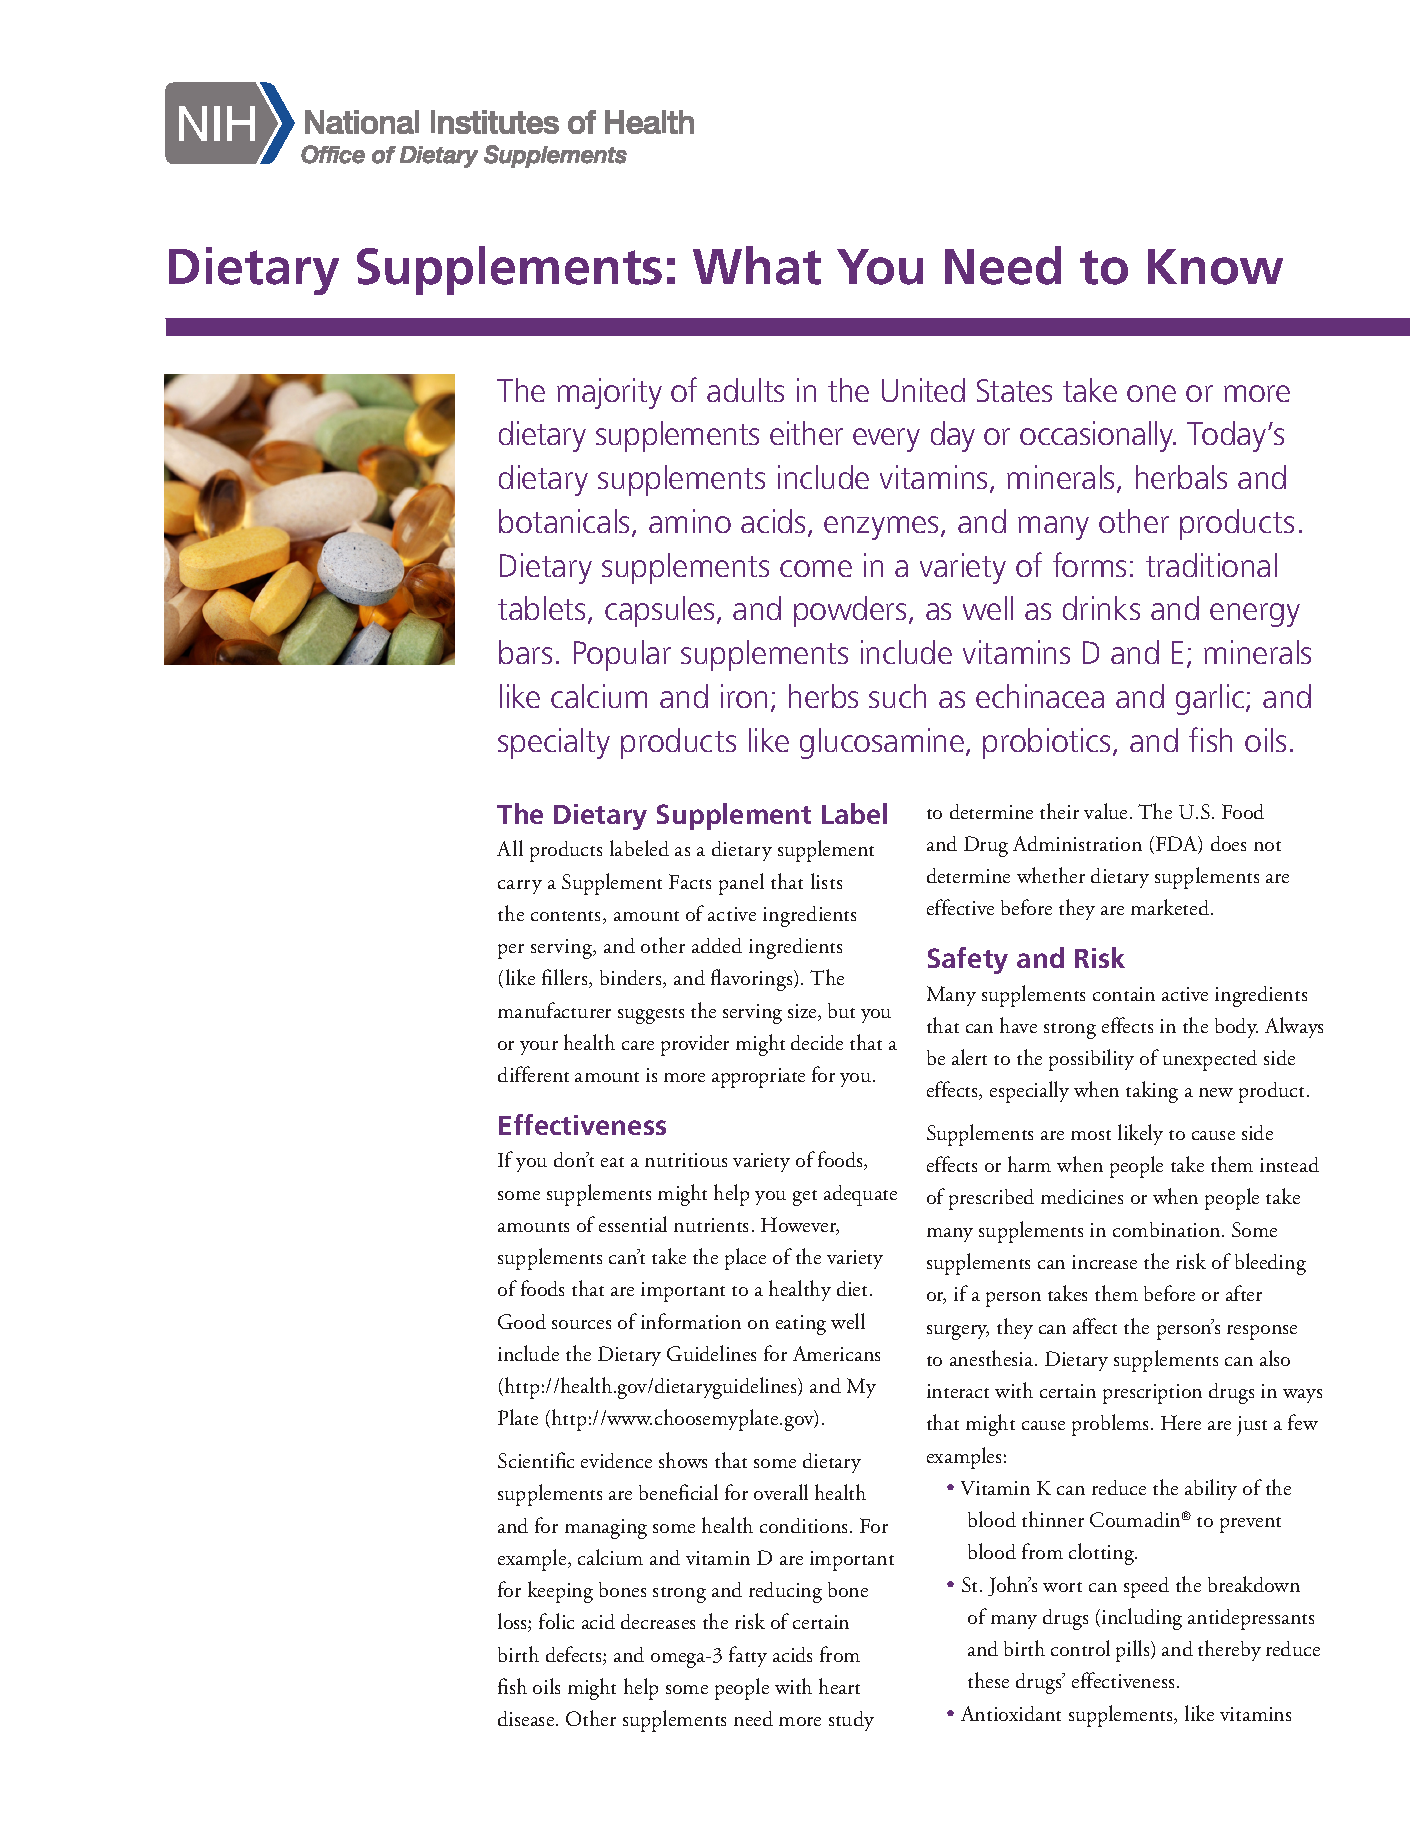 The image size is (1410, 1825). Describe the element at coordinates (968, 960) in the image. I see `Safety` at that location.
